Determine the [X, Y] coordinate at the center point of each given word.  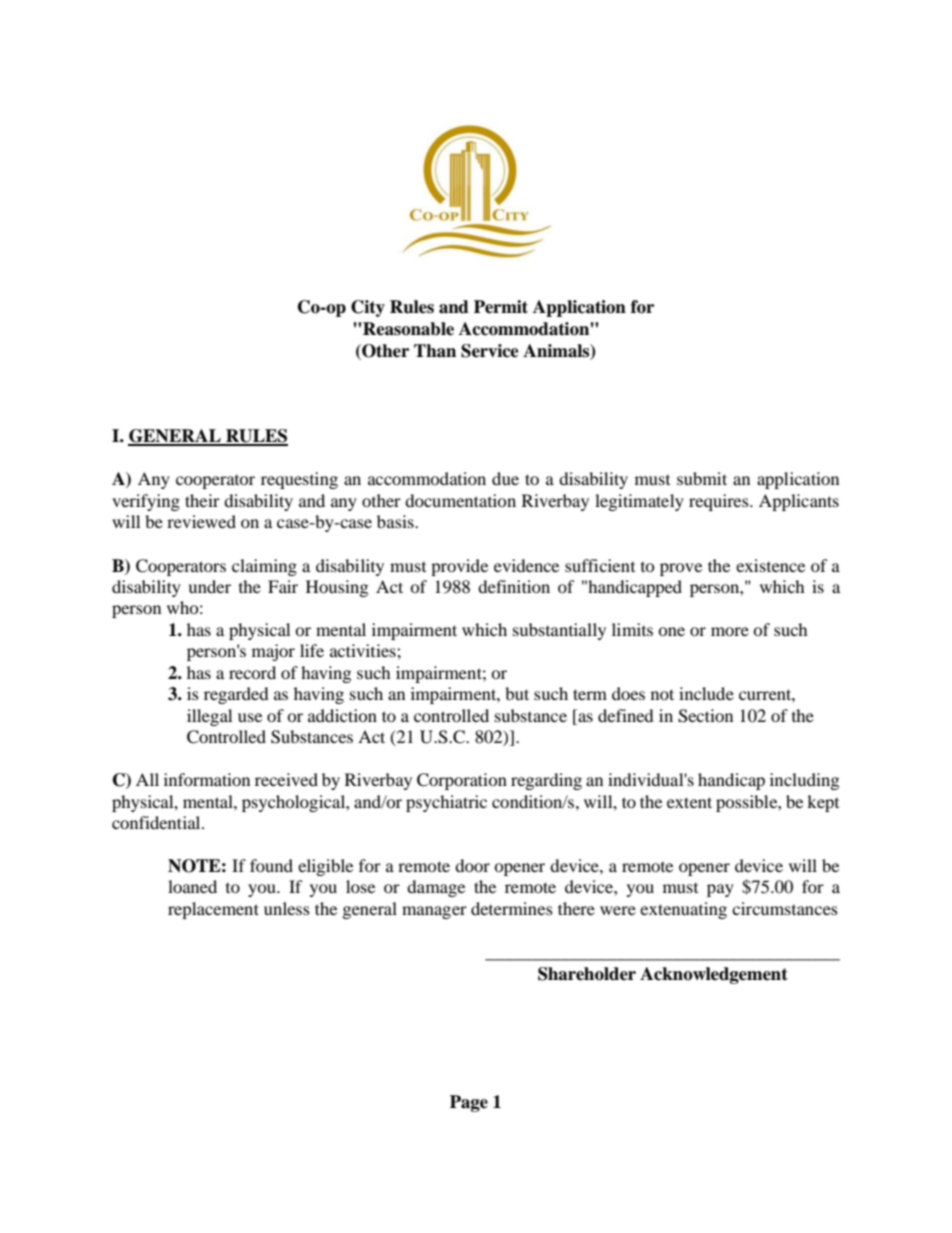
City [368, 308]
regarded [236, 695]
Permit [501, 307]
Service [490, 351]
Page [469, 1103]
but [517, 693]
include [706, 693]
